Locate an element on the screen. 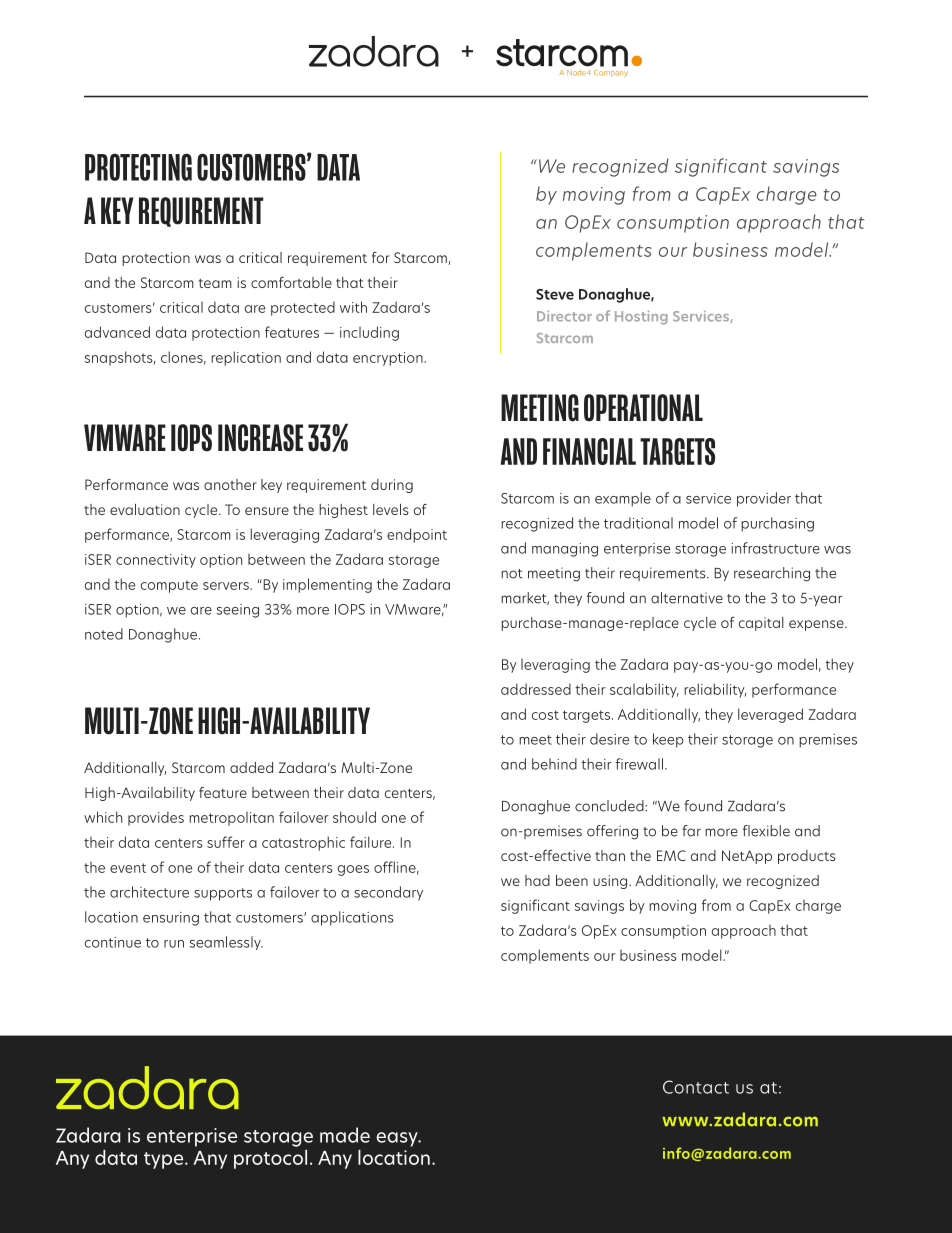 The image size is (952, 1233). endpoint is located at coordinates (417, 535).
